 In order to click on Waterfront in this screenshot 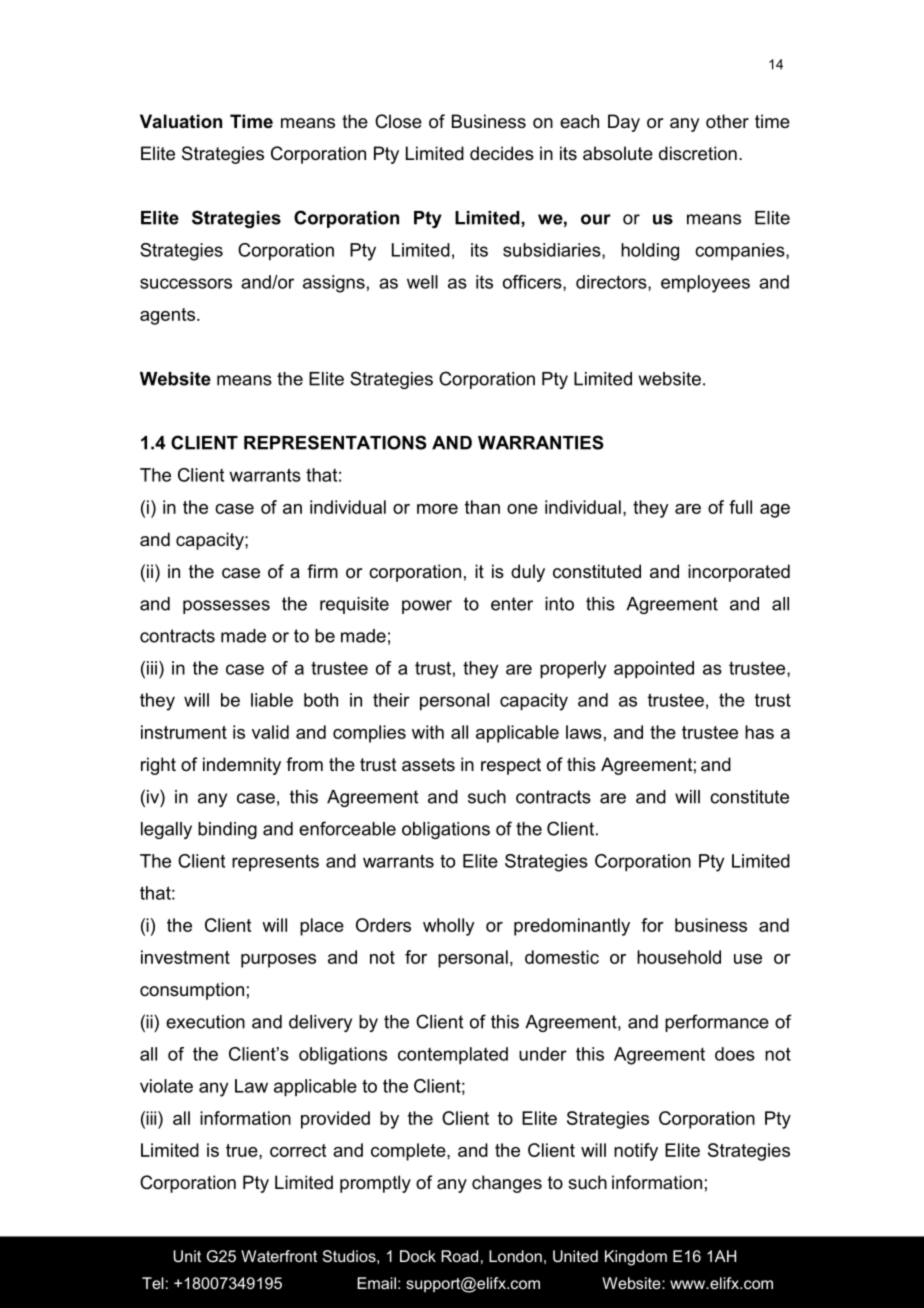, I will do `click(279, 1256)`.
